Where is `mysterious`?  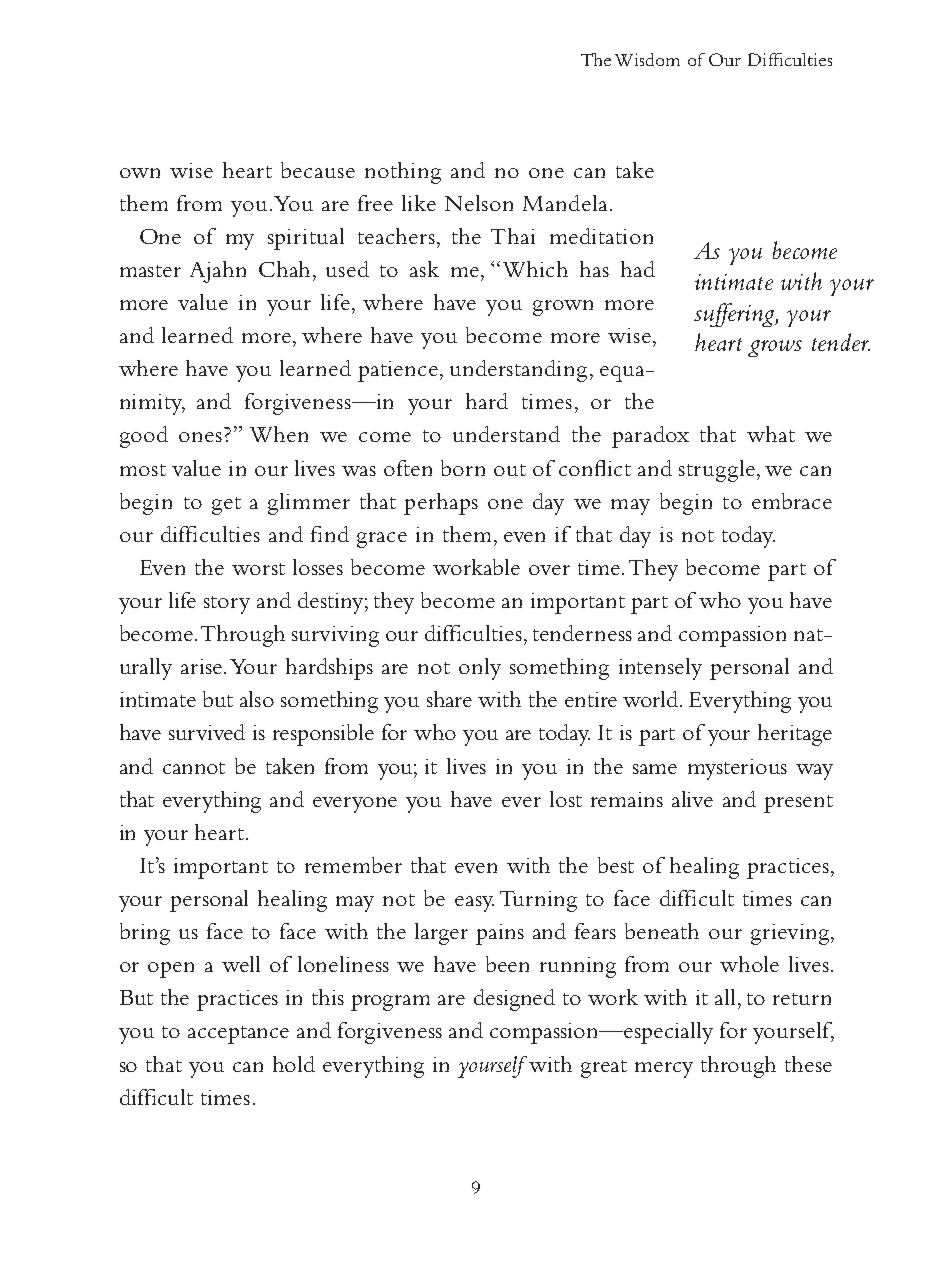
mysterious is located at coordinates (737, 769).
